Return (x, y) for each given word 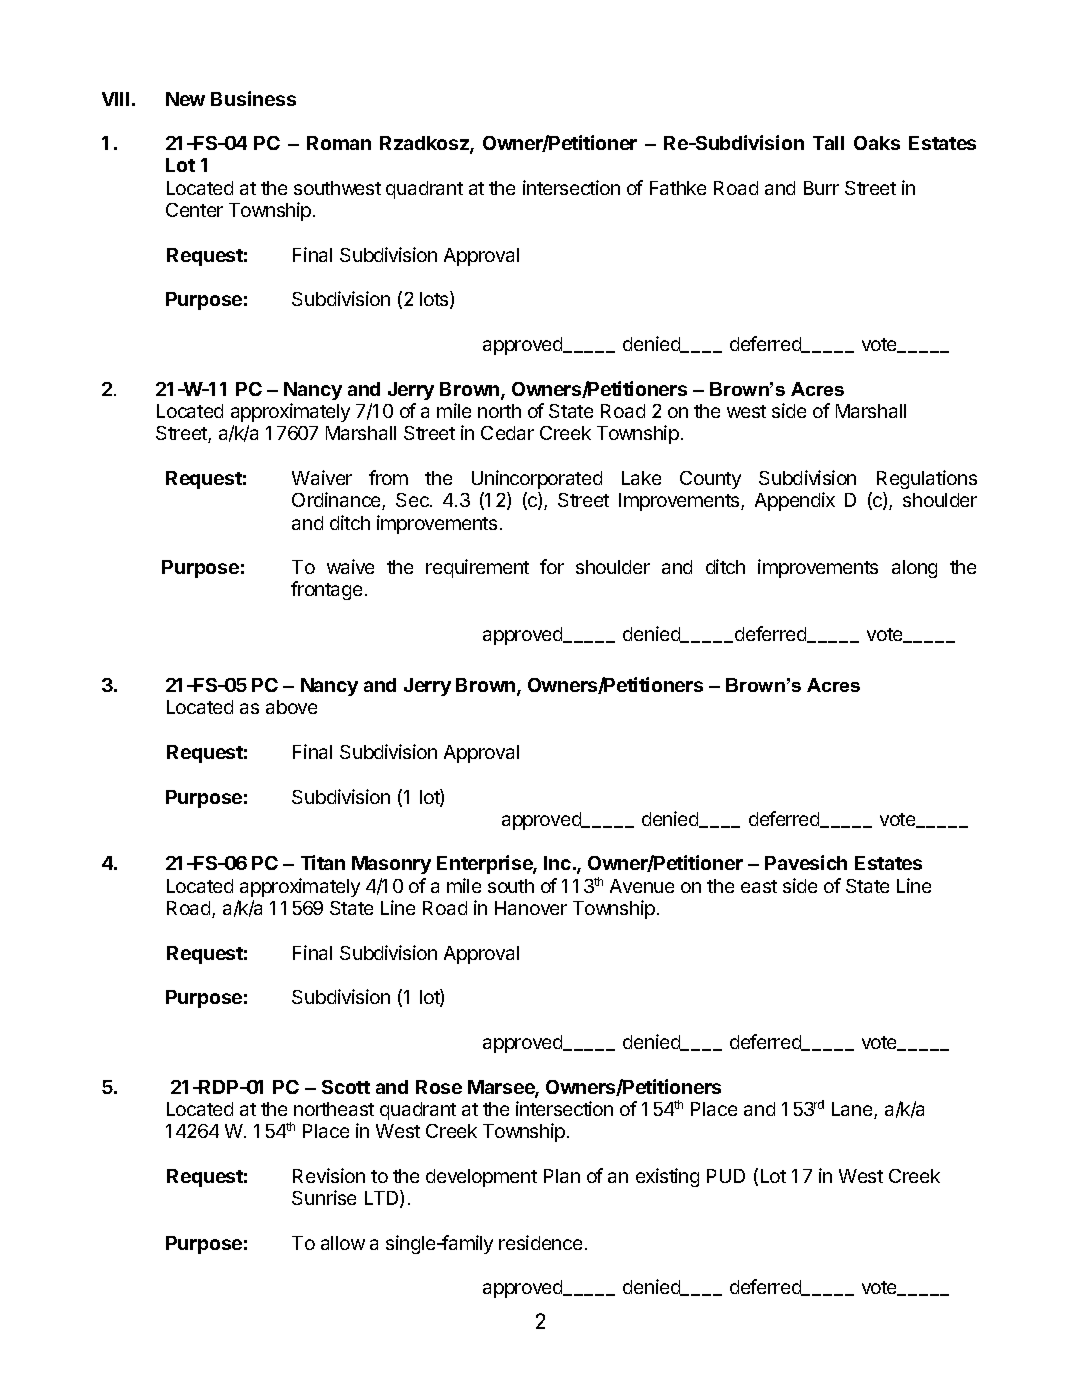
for (552, 566)
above (291, 707)
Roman (339, 143)
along (914, 569)
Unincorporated (537, 479)
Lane (853, 1110)
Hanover (531, 908)
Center (194, 210)
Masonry (391, 865)
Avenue (642, 886)
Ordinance (337, 501)
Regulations (927, 479)
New (185, 99)
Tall (828, 143)
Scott (346, 1087)
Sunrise (324, 1197)
